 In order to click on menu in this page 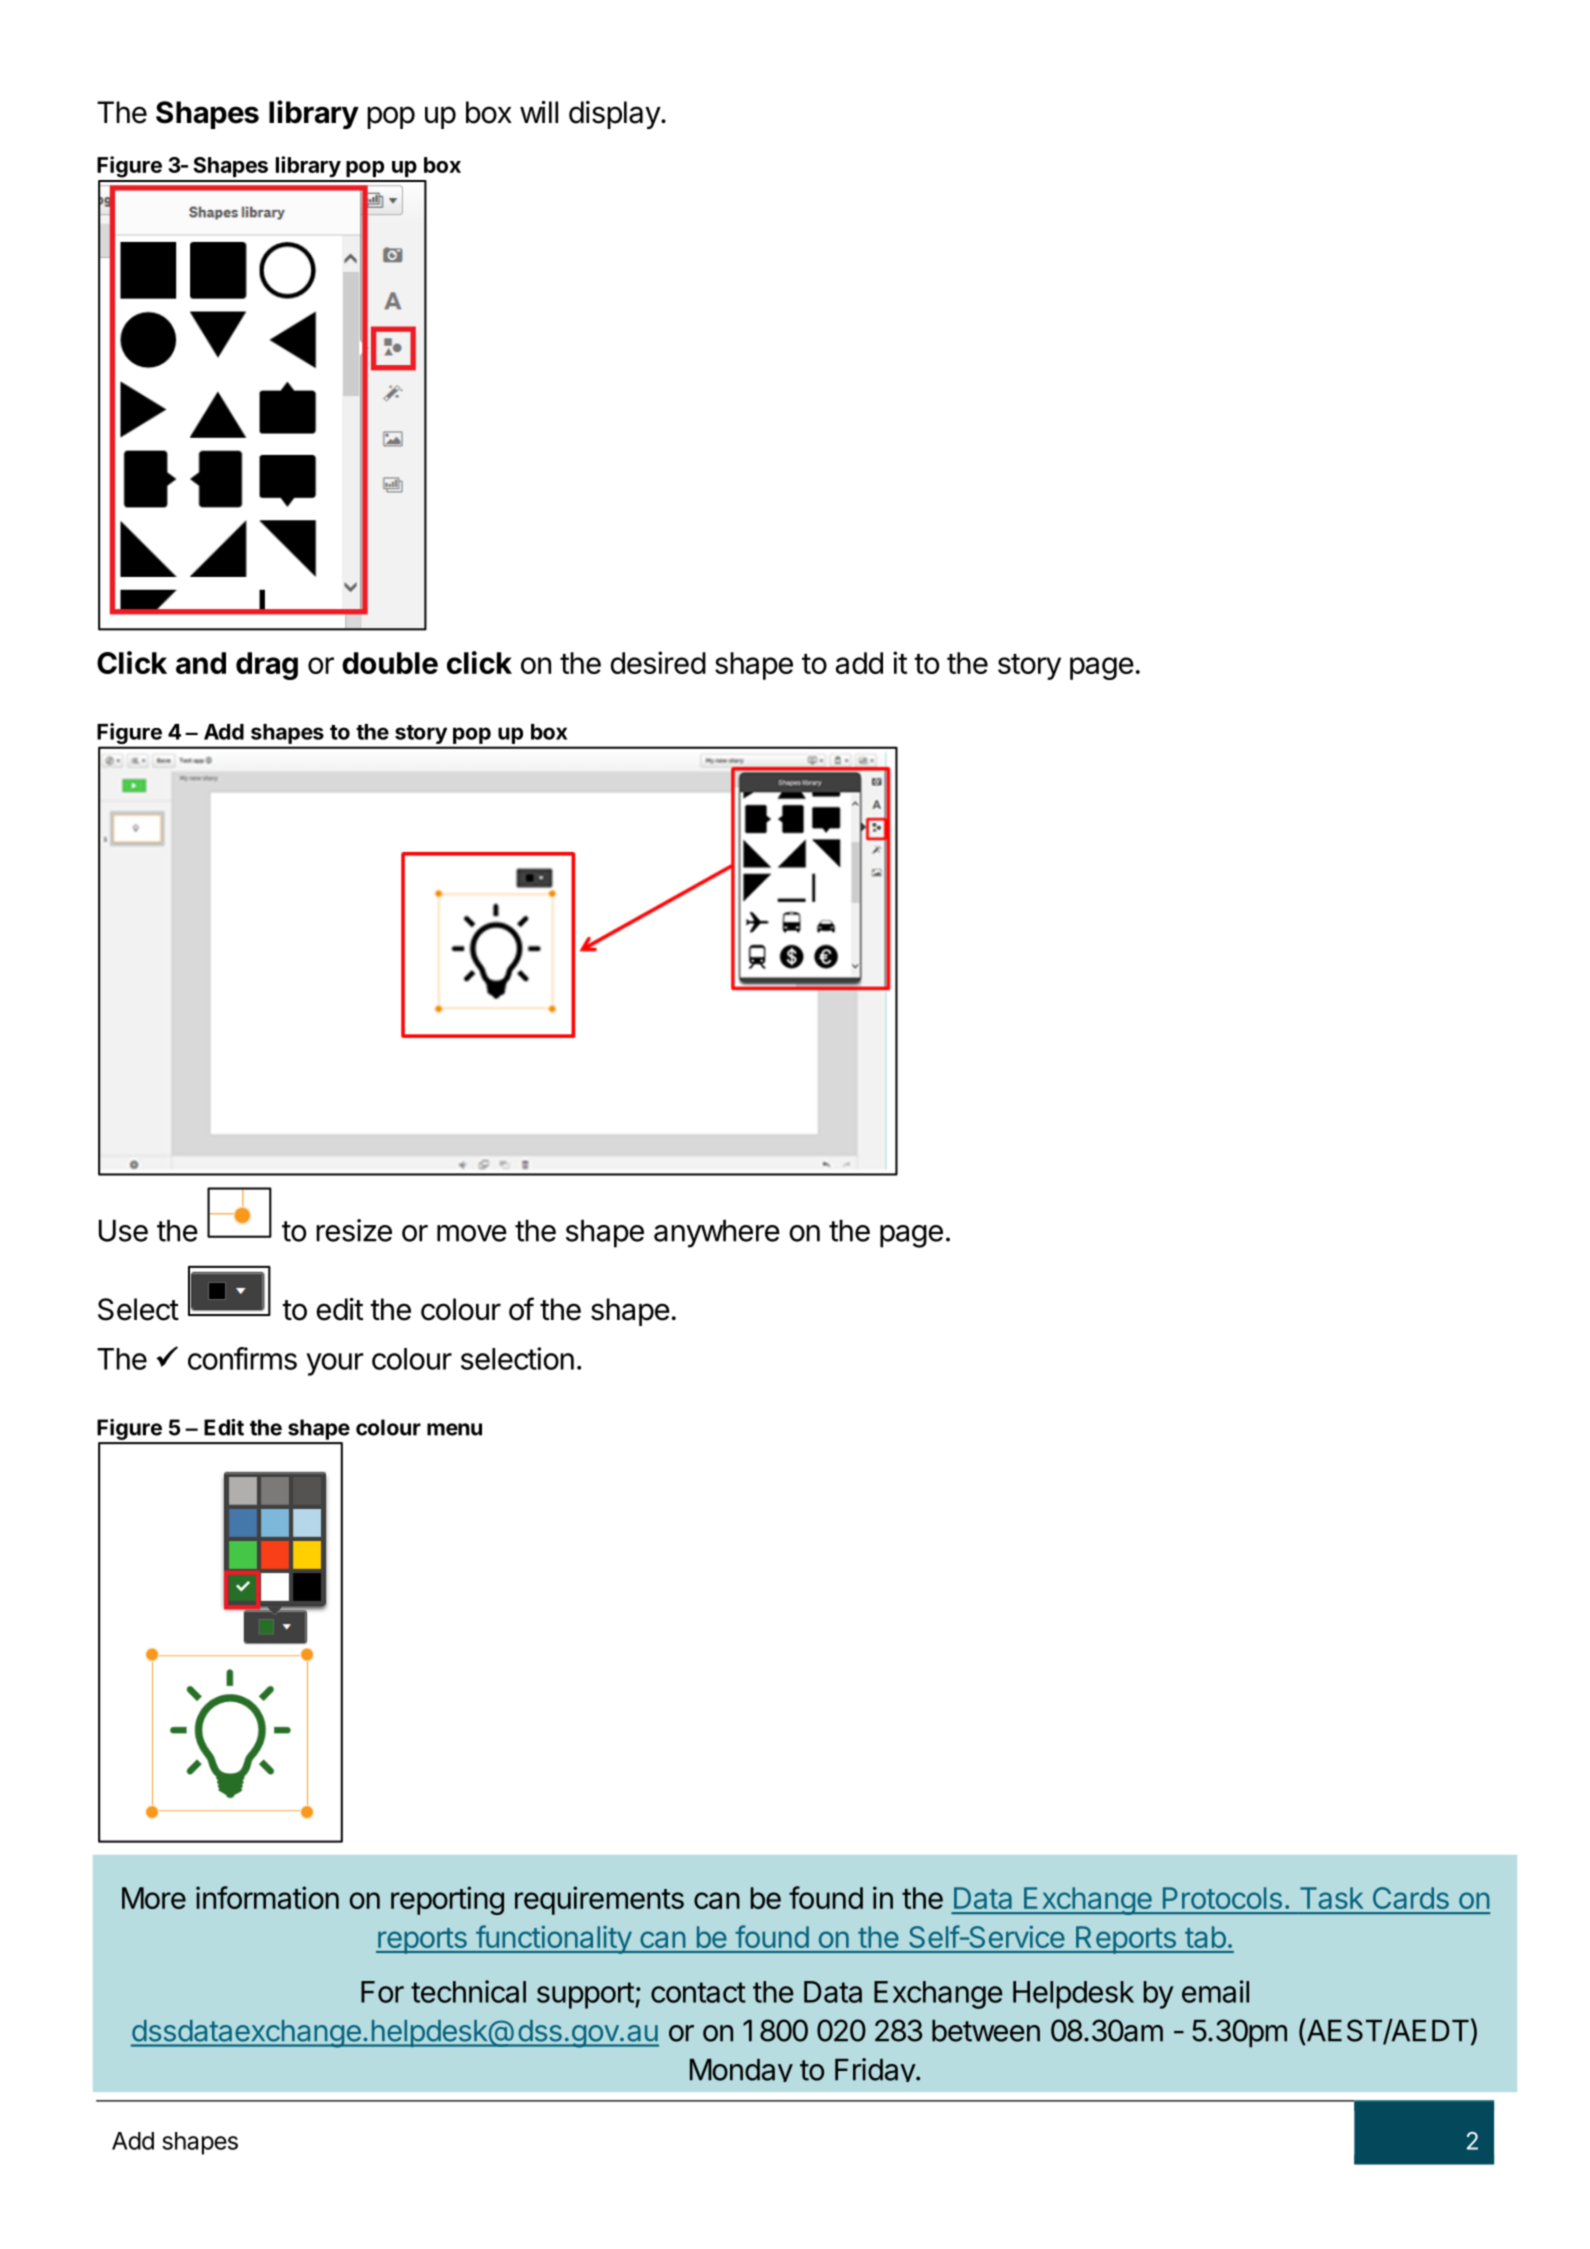, I will do `click(454, 1429)`.
